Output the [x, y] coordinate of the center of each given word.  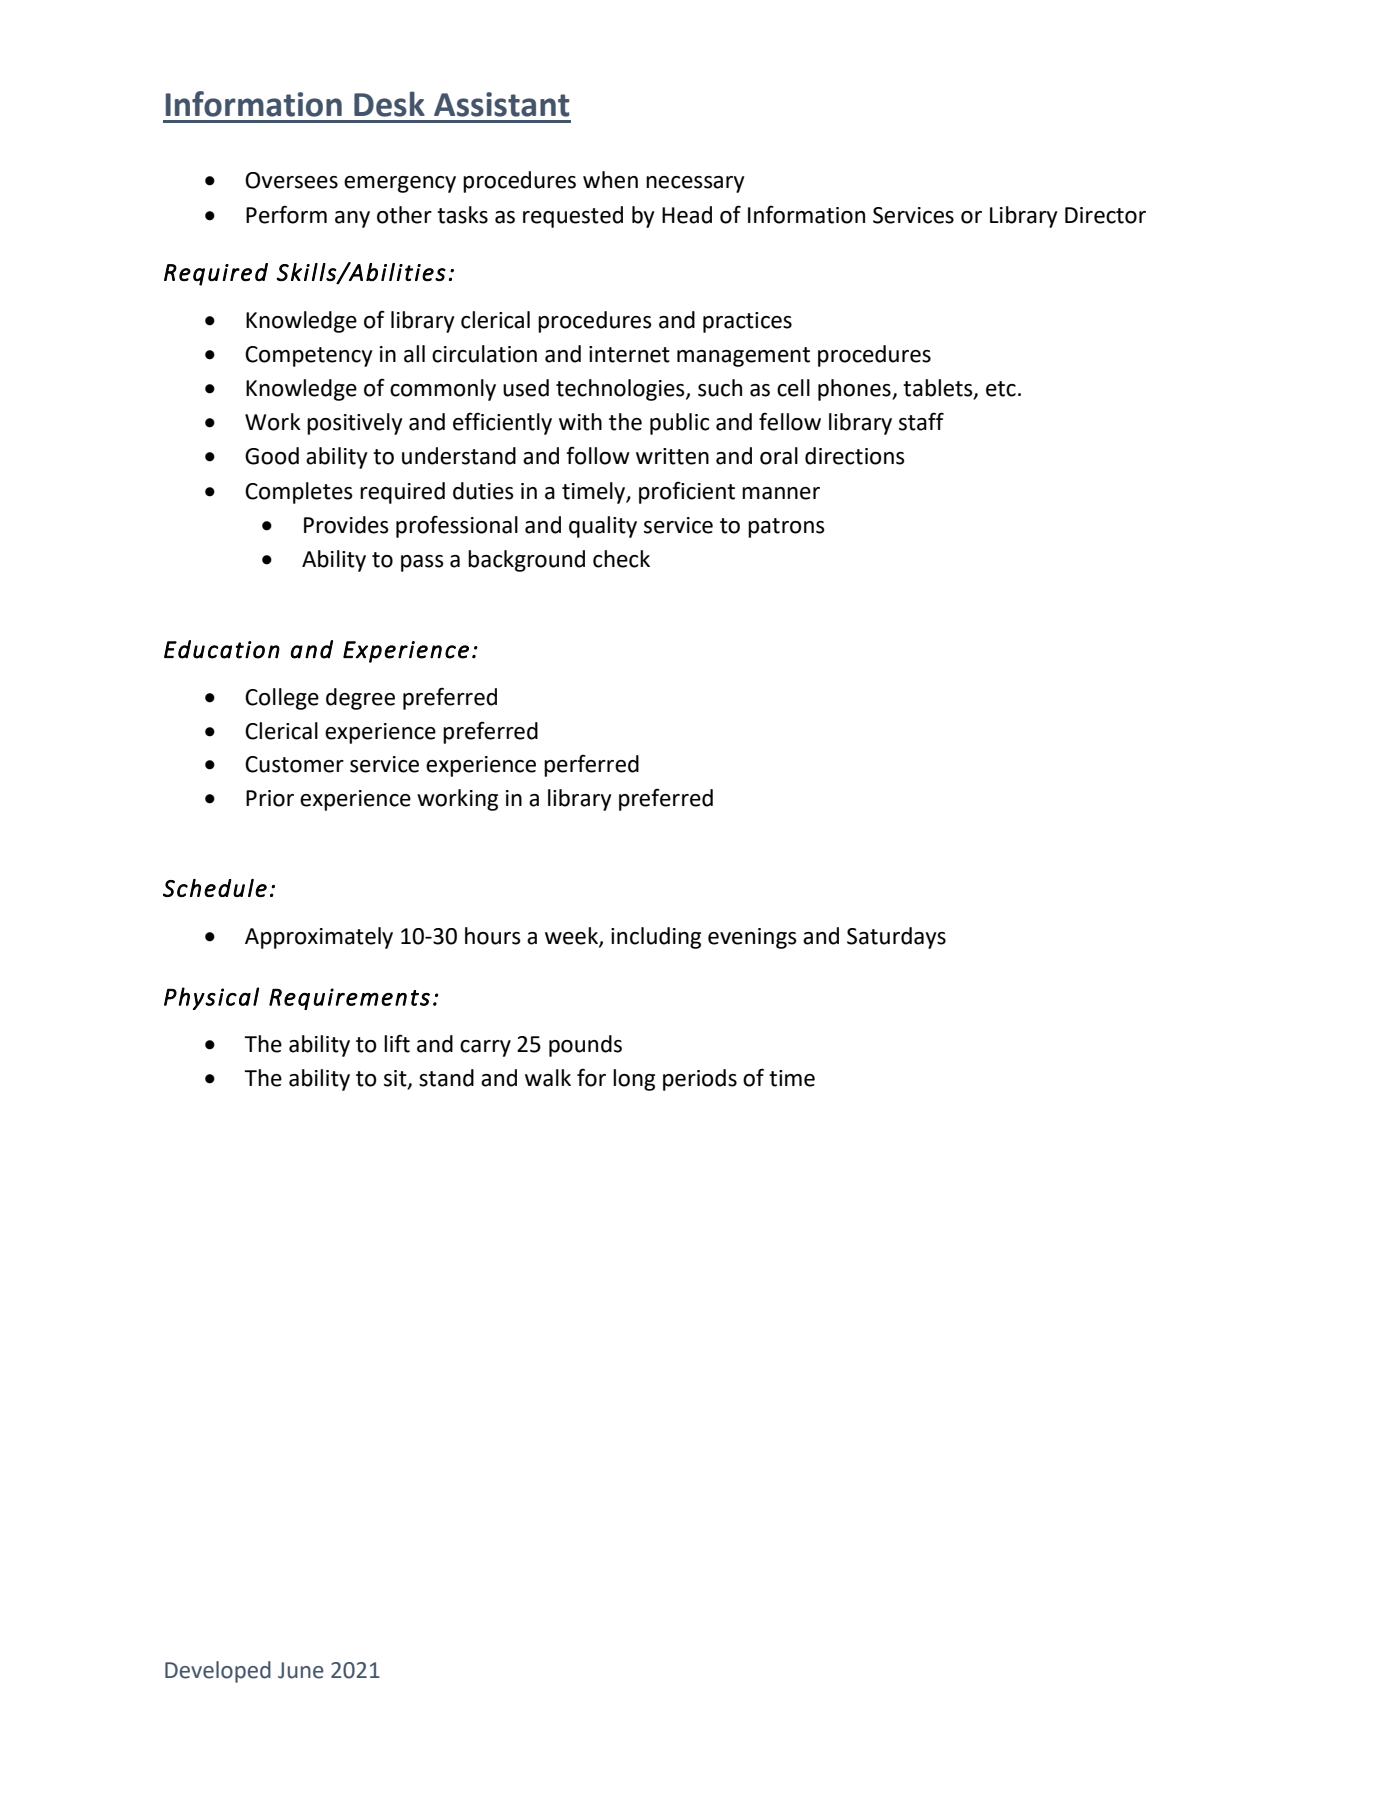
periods [700, 1080]
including [656, 938]
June [301, 1670]
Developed [218, 1672]
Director [1105, 215]
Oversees [291, 180]
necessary [695, 184]
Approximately [319, 938]
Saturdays [896, 938]
